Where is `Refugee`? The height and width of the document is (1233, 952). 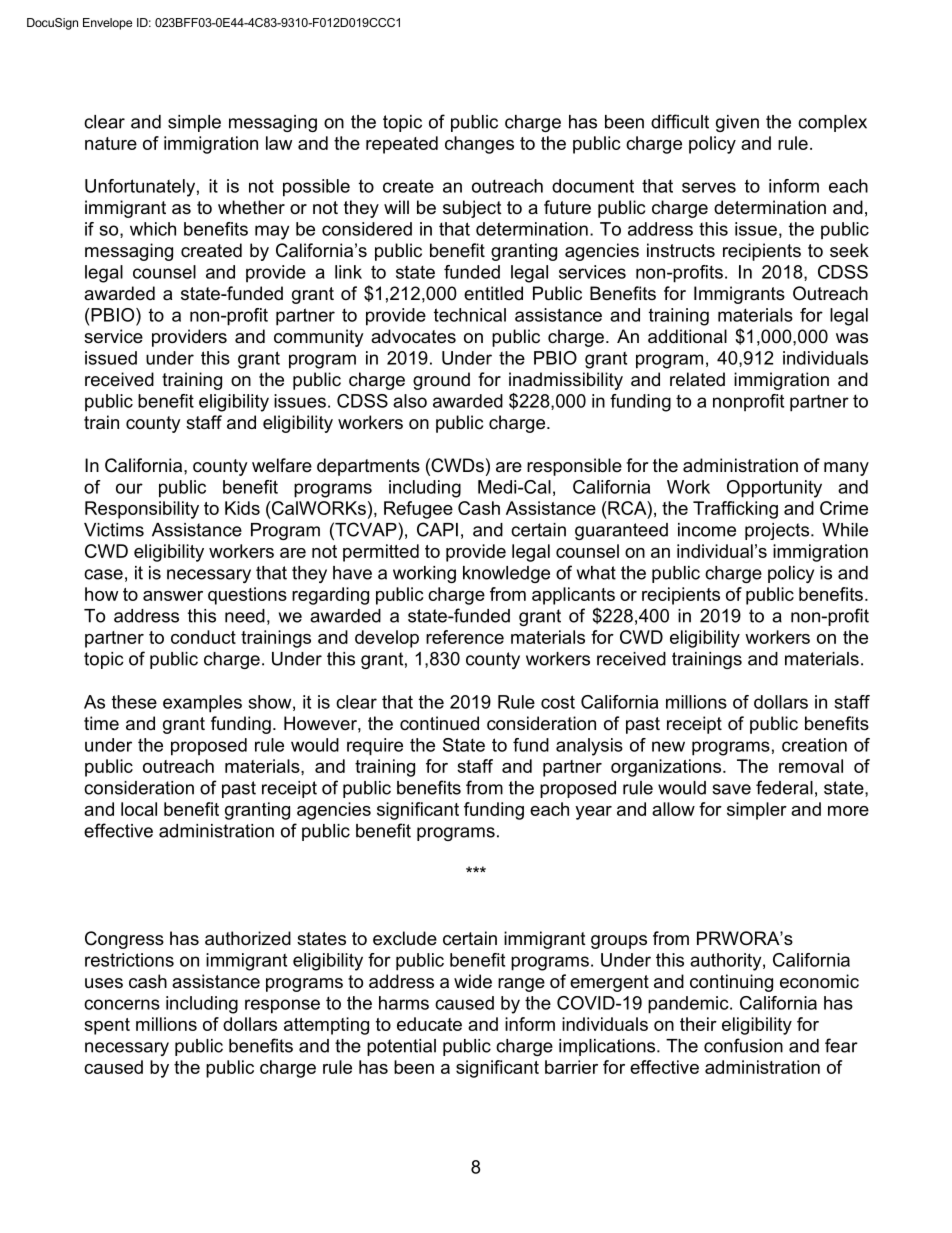 Refugee is located at coordinates (418, 510).
